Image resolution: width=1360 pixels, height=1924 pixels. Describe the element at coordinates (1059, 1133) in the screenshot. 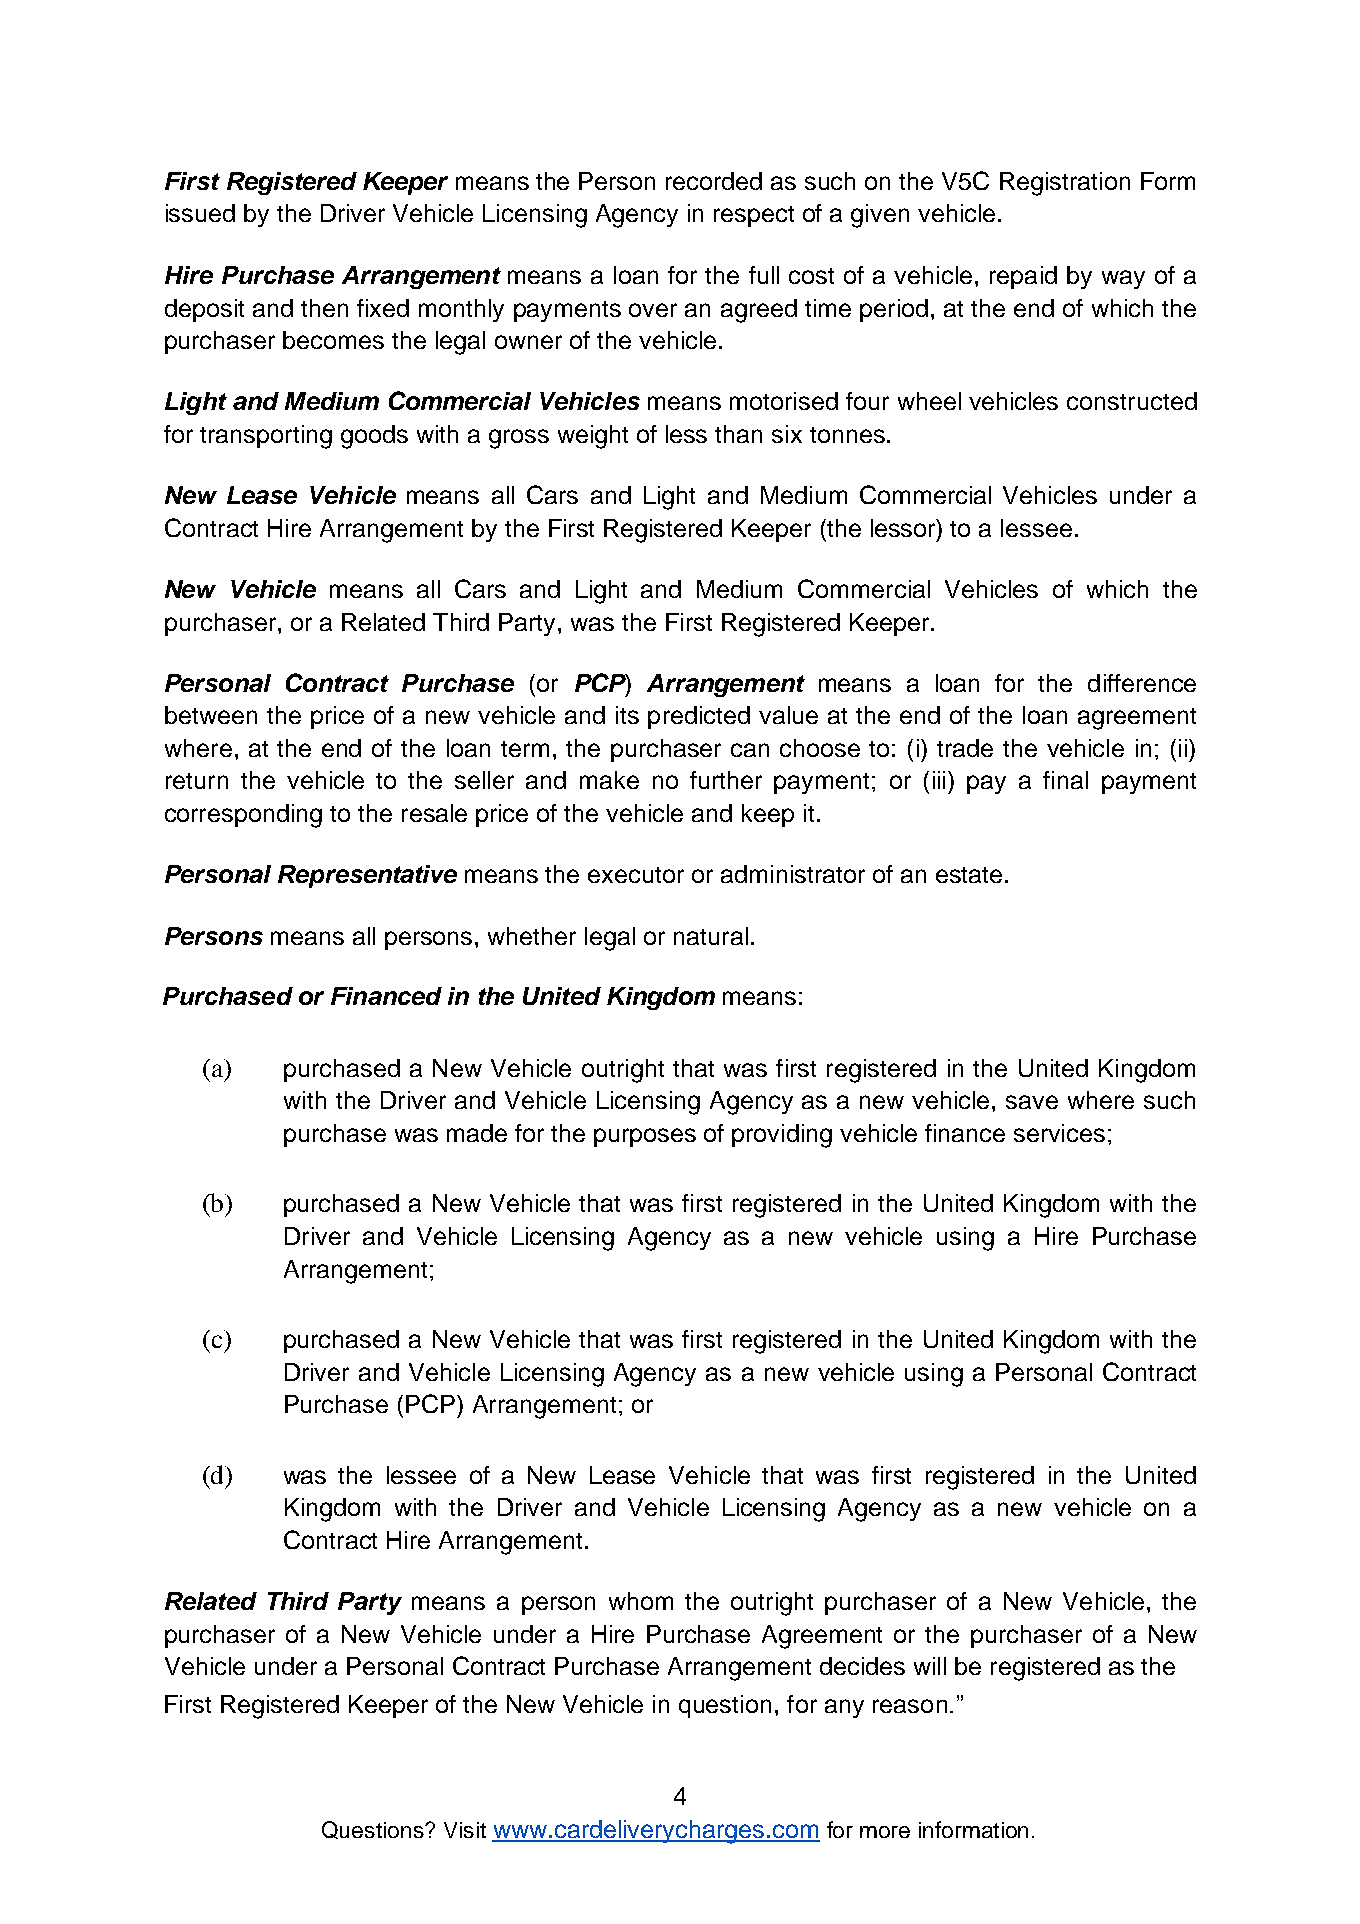

I see `services` at that location.
